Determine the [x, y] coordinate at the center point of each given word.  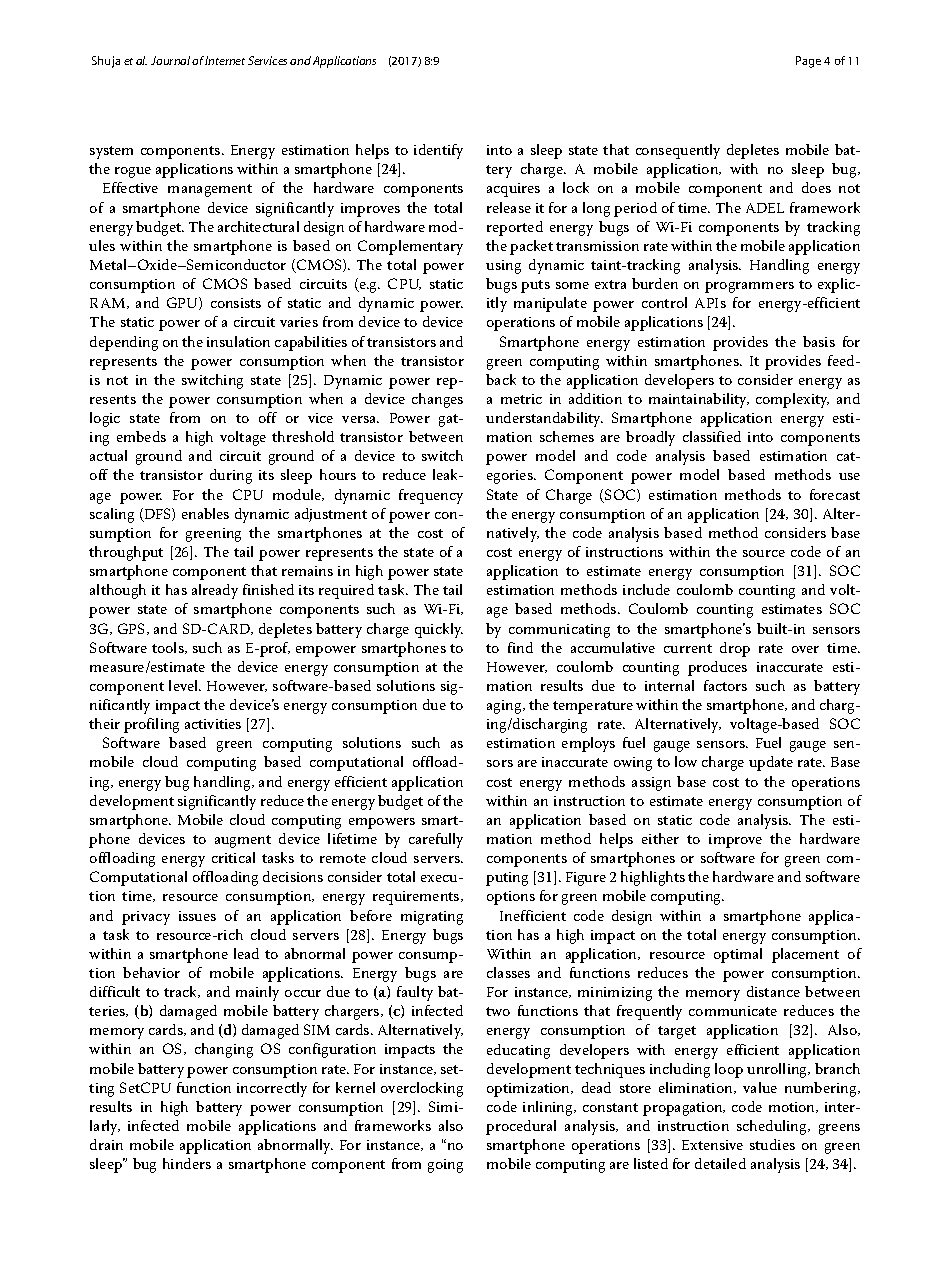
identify [438, 151]
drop [735, 649]
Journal [170, 60]
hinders [187, 1163]
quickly [439, 630]
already [215, 591]
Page [808, 62]
